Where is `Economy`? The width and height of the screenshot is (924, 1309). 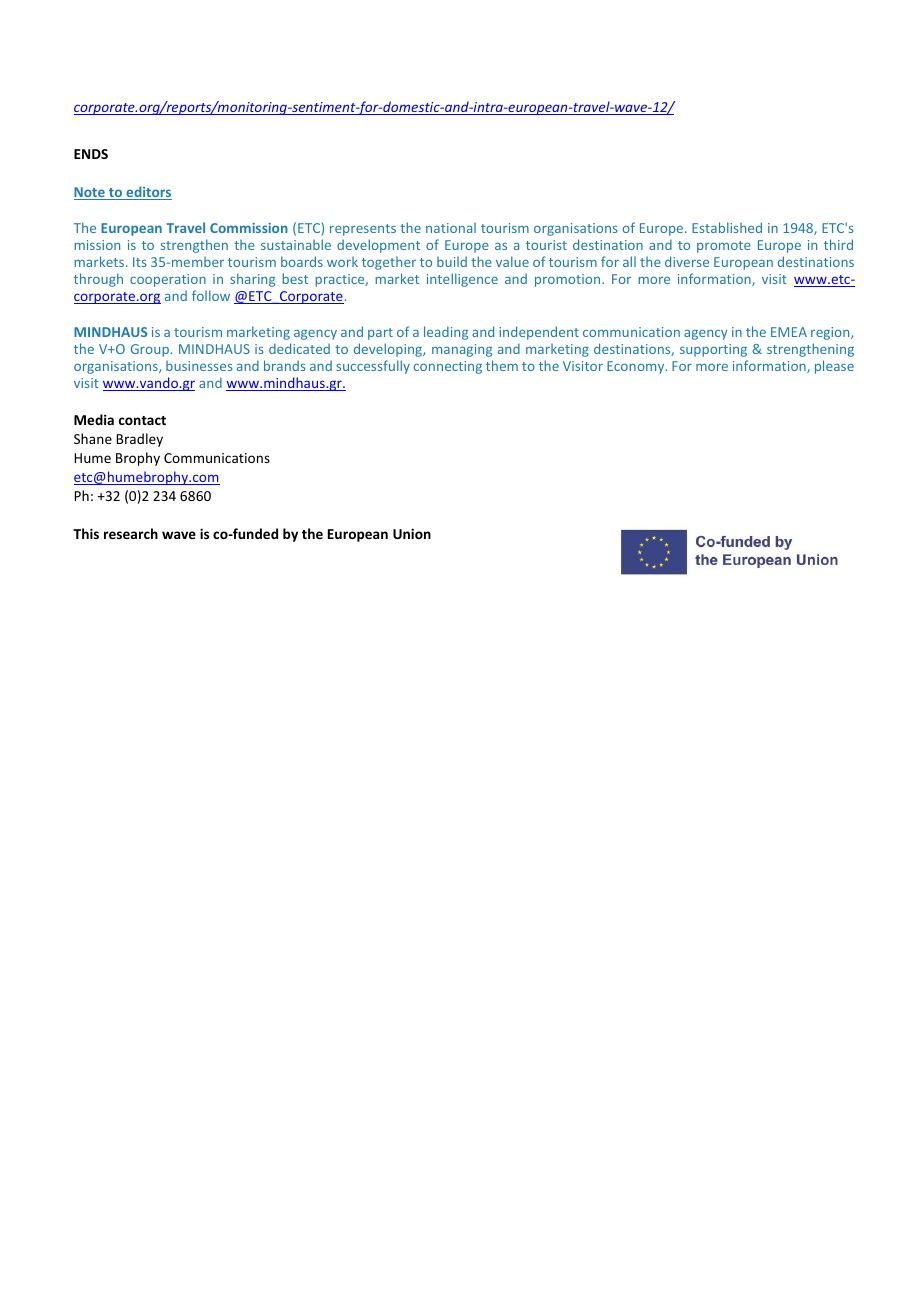
Economy is located at coordinates (637, 367).
